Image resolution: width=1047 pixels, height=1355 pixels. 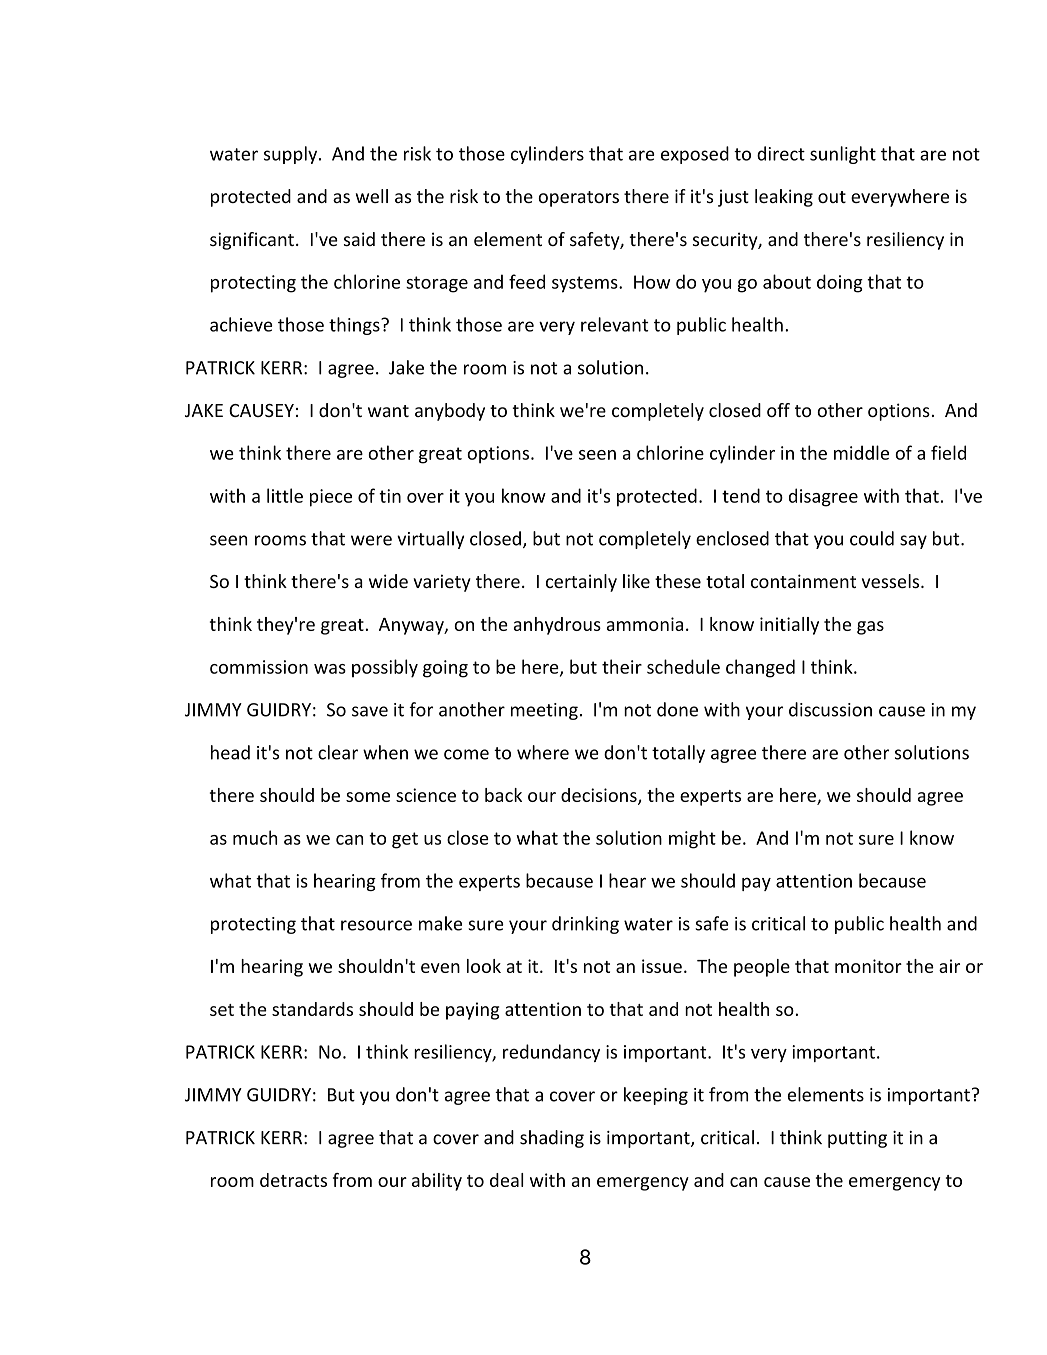 What do you see at coordinates (293, 1180) in the page?
I see `detracts` at bounding box center [293, 1180].
